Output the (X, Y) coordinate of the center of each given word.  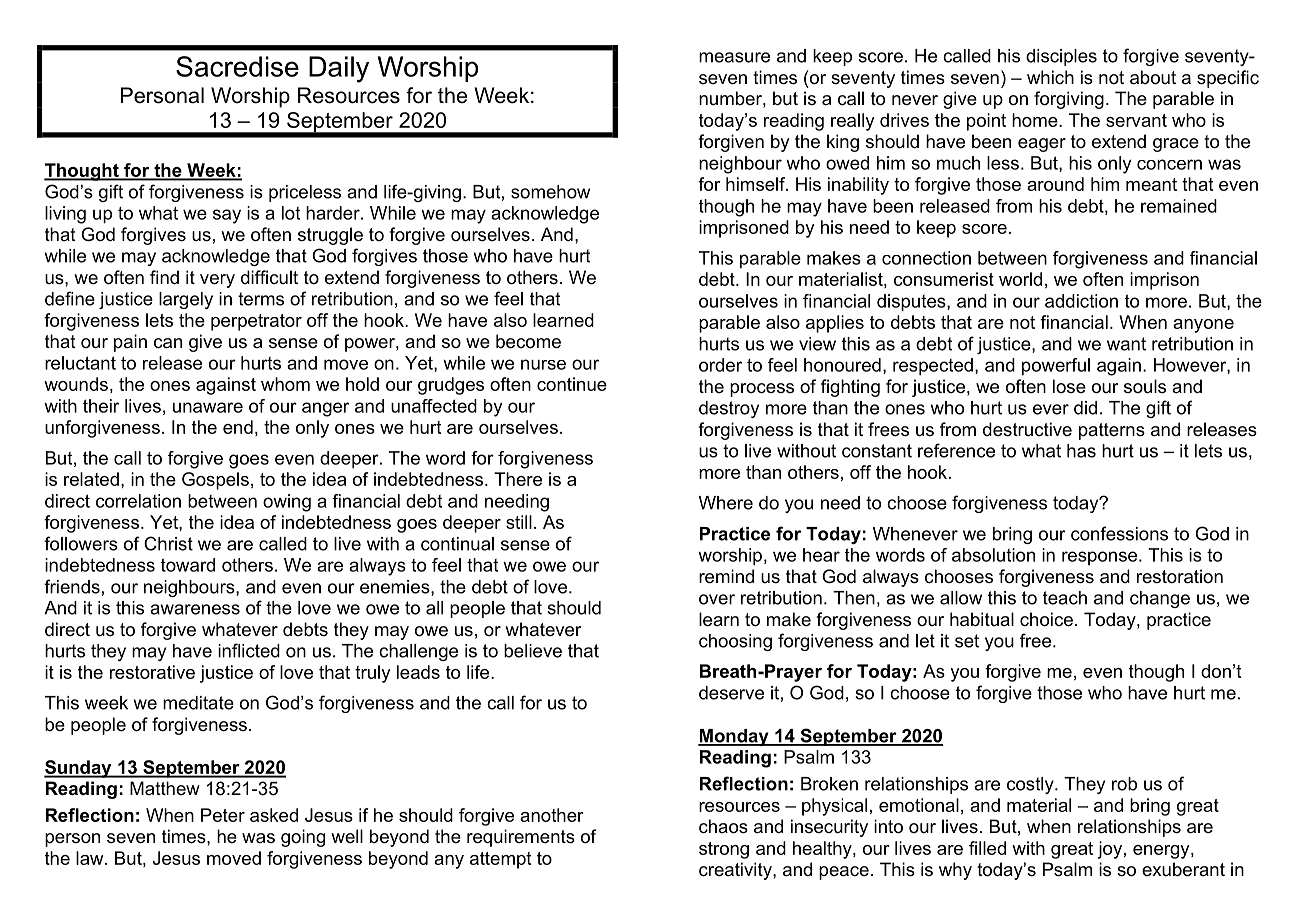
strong (724, 850)
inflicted (249, 650)
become (528, 341)
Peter (223, 815)
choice (1046, 619)
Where (726, 503)
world (1020, 279)
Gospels (215, 481)
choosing (735, 642)
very (217, 281)
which (1050, 77)
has (1081, 451)
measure (734, 57)
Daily (339, 69)
